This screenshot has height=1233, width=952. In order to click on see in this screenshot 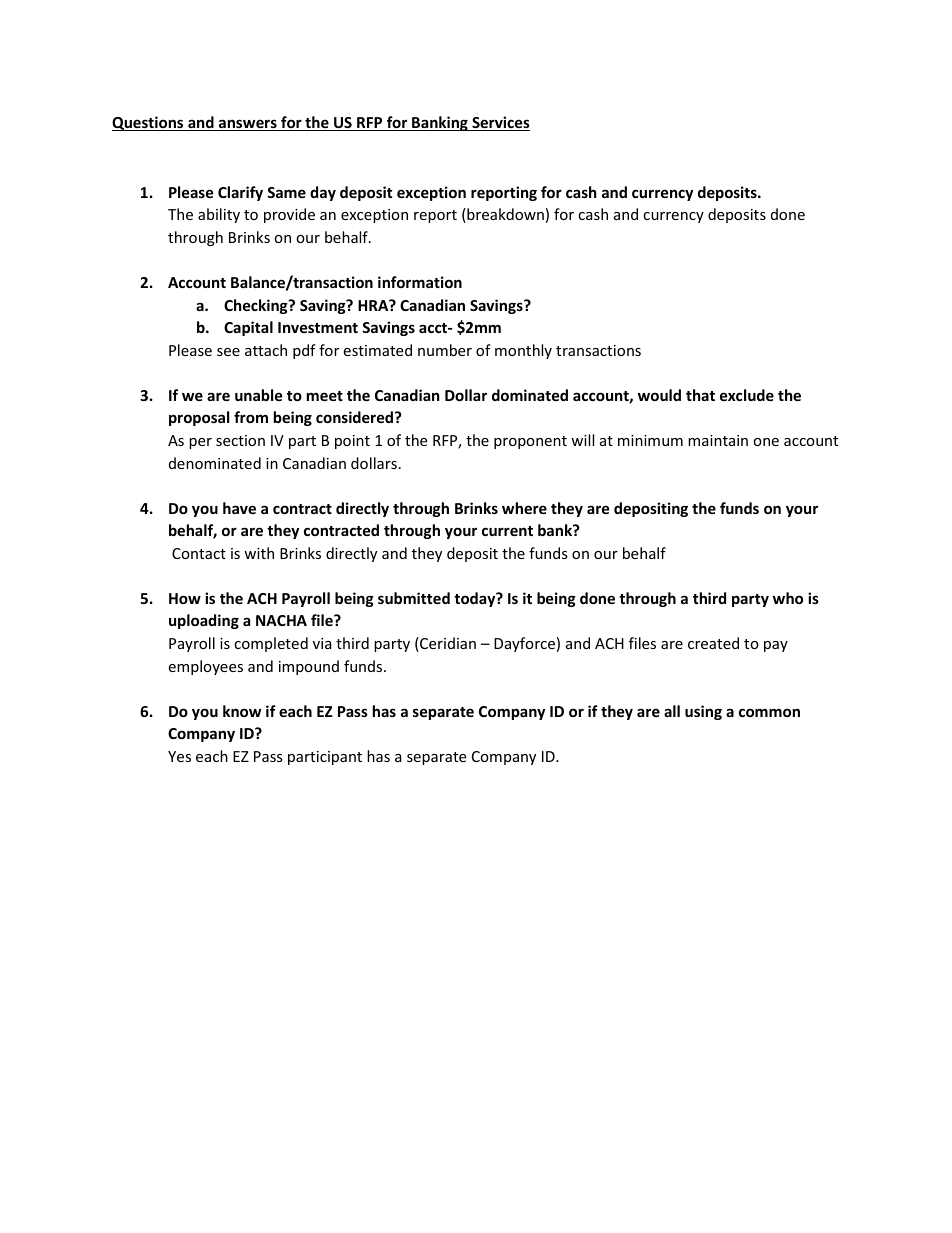, I will do `click(228, 352)`.
